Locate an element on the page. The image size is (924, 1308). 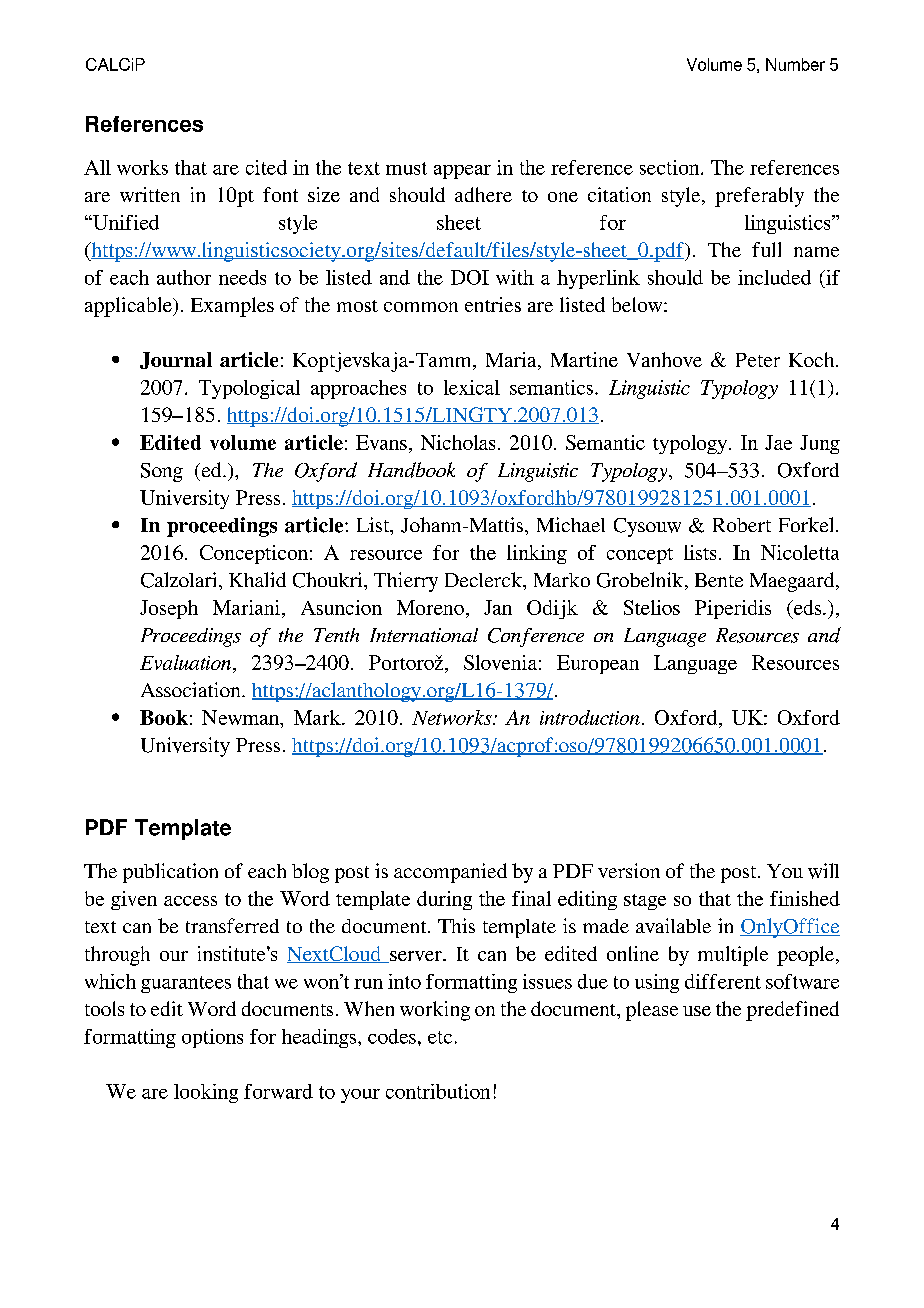
Nicholas is located at coordinates (458, 442).
